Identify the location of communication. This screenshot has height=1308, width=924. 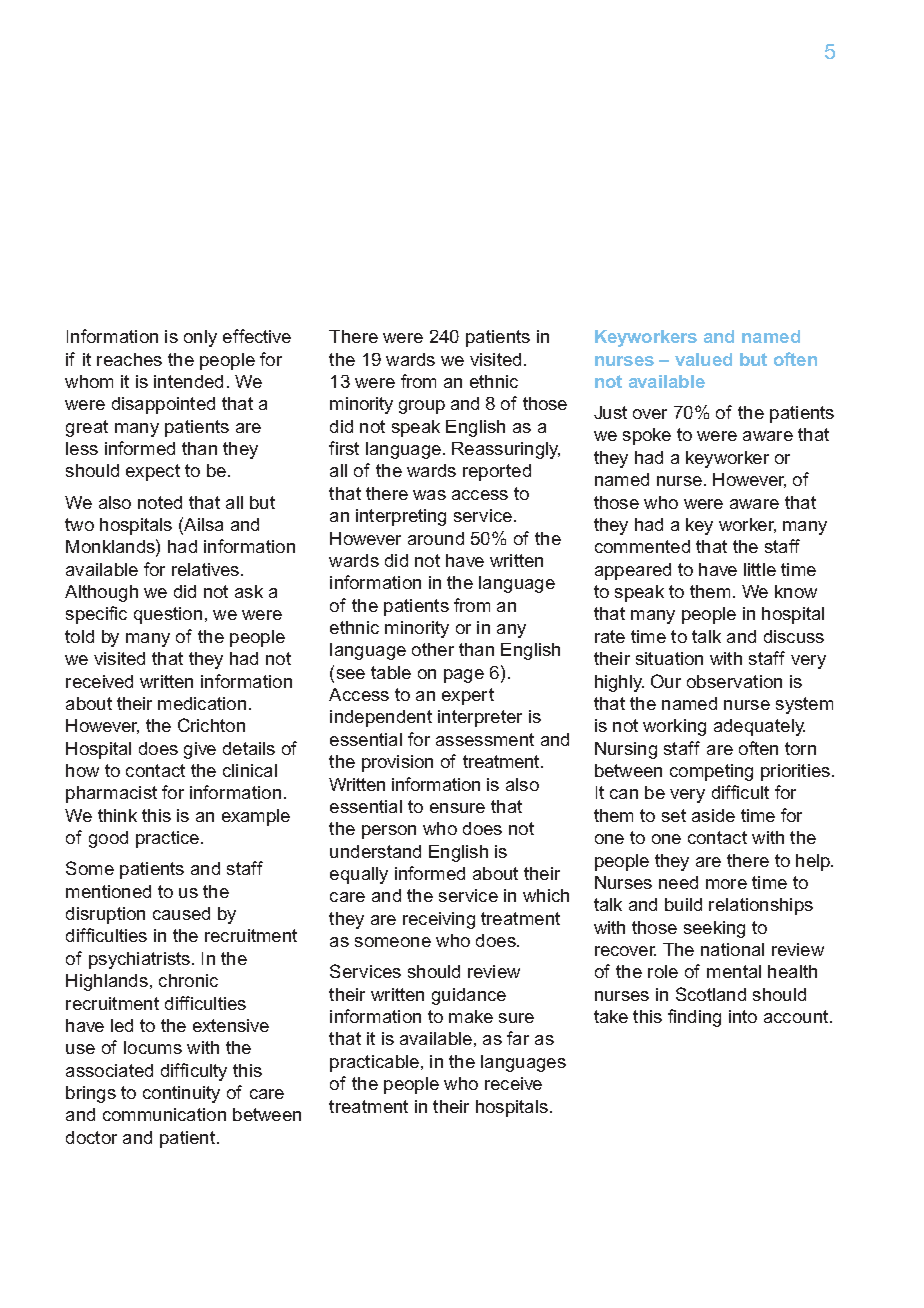
(164, 1114).
